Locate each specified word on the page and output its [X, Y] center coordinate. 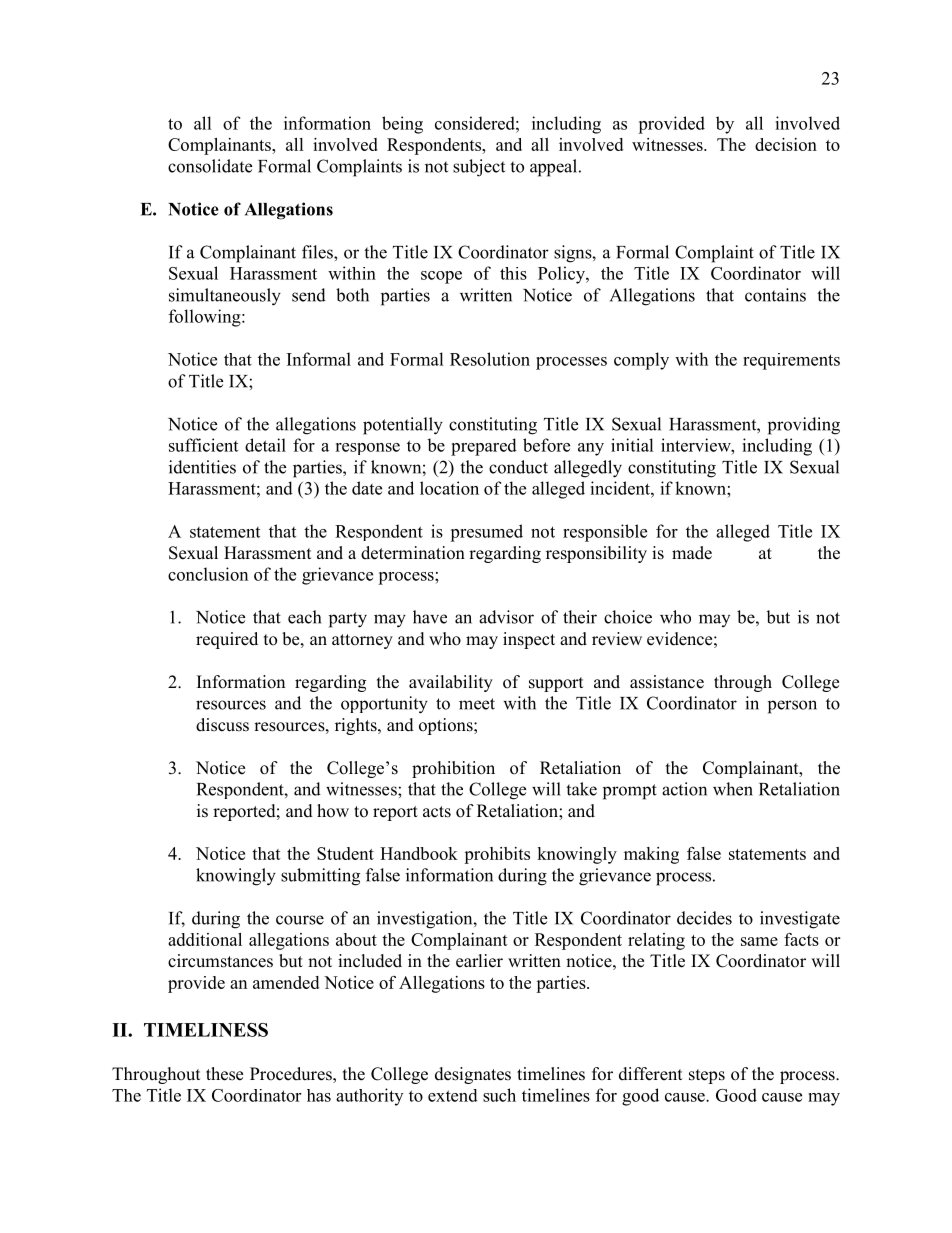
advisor [506, 617]
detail [265, 445]
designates [473, 1075]
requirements [791, 361]
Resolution [490, 359]
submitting [320, 877]
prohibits [497, 855]
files [318, 252]
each [304, 617]
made [692, 553]
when [733, 789]
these [224, 1074]
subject [479, 168]
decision [786, 144]
